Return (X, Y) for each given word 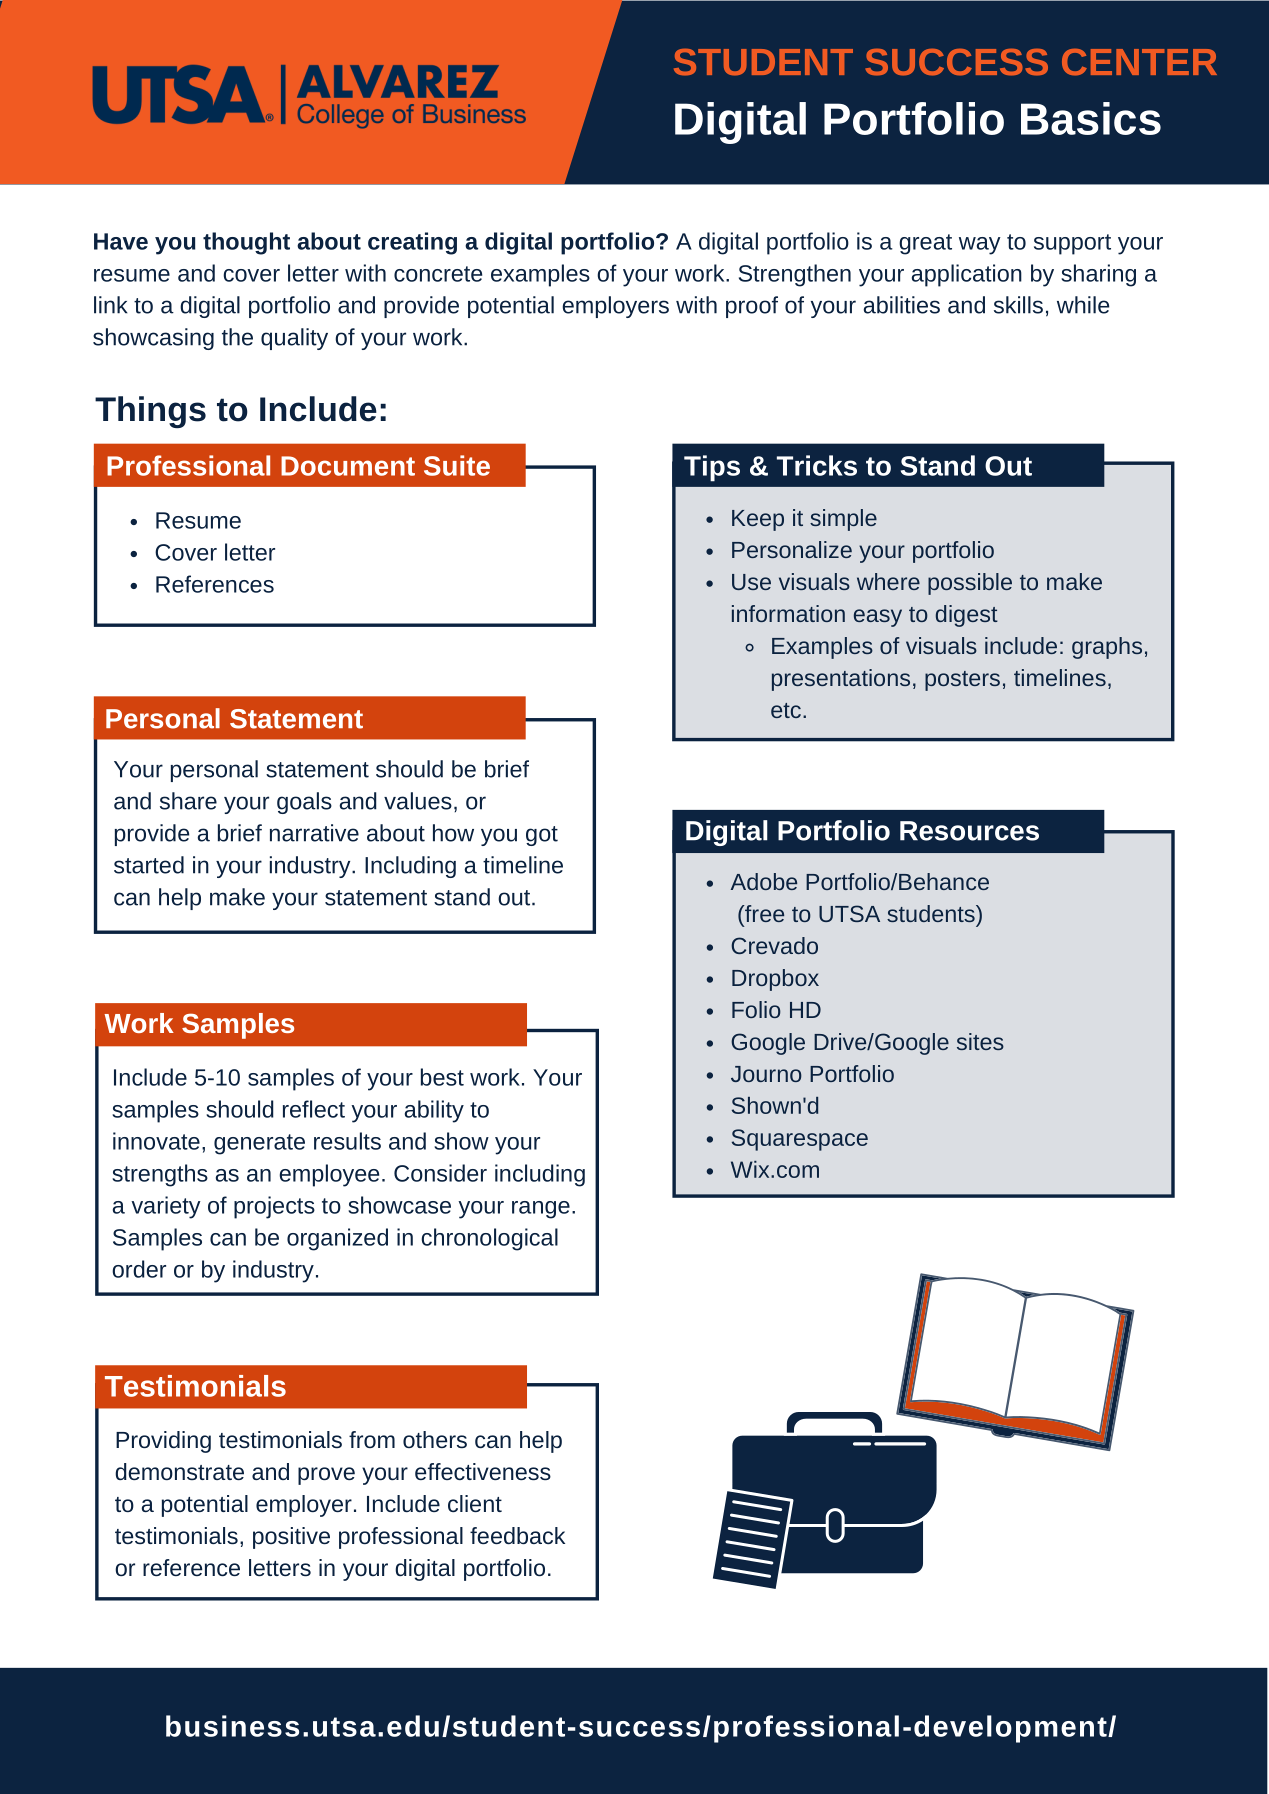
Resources (969, 831)
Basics (1091, 118)
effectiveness (483, 1472)
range (541, 1210)
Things (150, 412)
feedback (517, 1535)
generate (259, 1144)
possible (970, 584)
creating (412, 243)
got (542, 836)
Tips (712, 468)
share (188, 801)
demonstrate (179, 1471)
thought (246, 243)
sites (980, 1041)
